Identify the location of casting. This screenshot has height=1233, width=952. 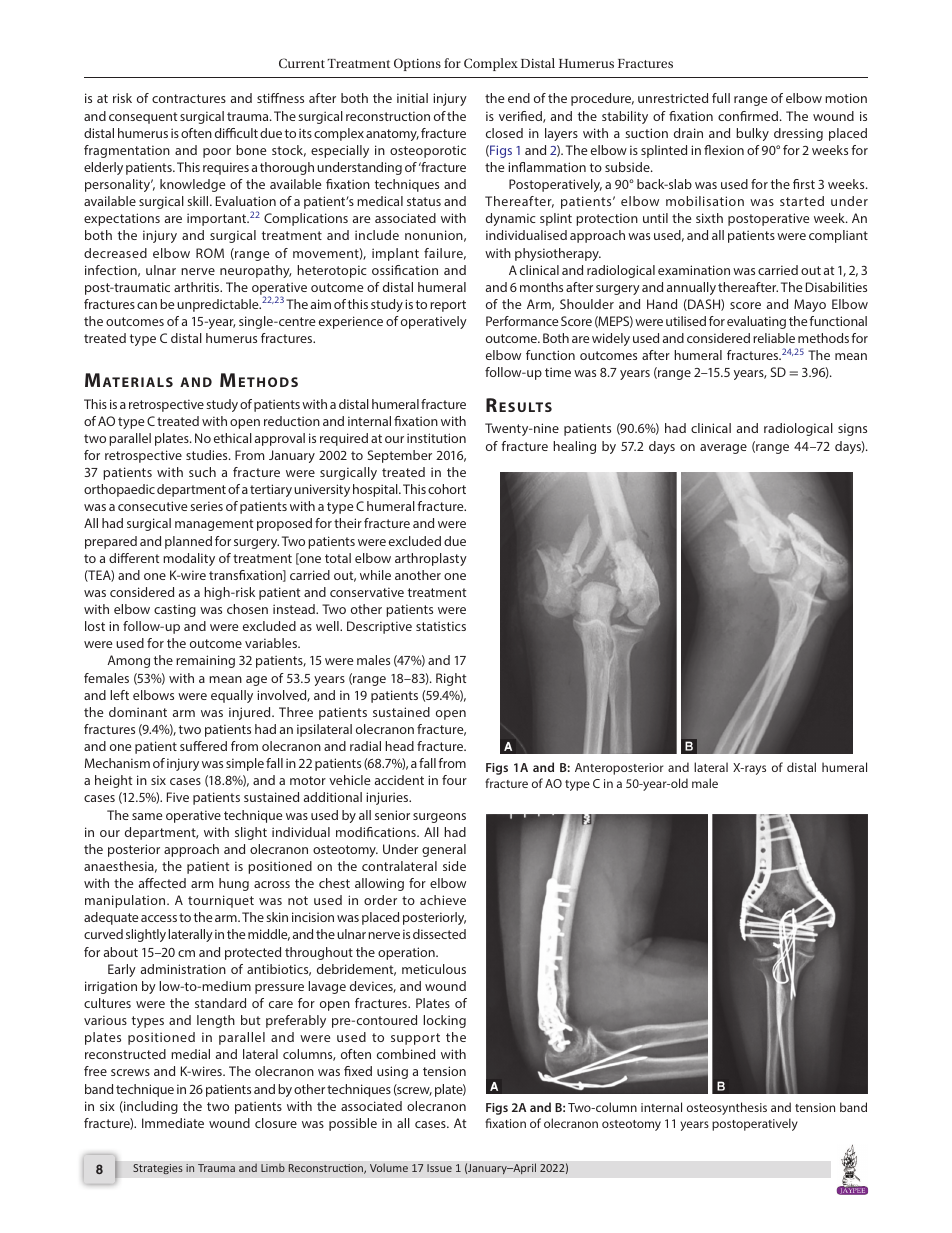
(175, 610).
